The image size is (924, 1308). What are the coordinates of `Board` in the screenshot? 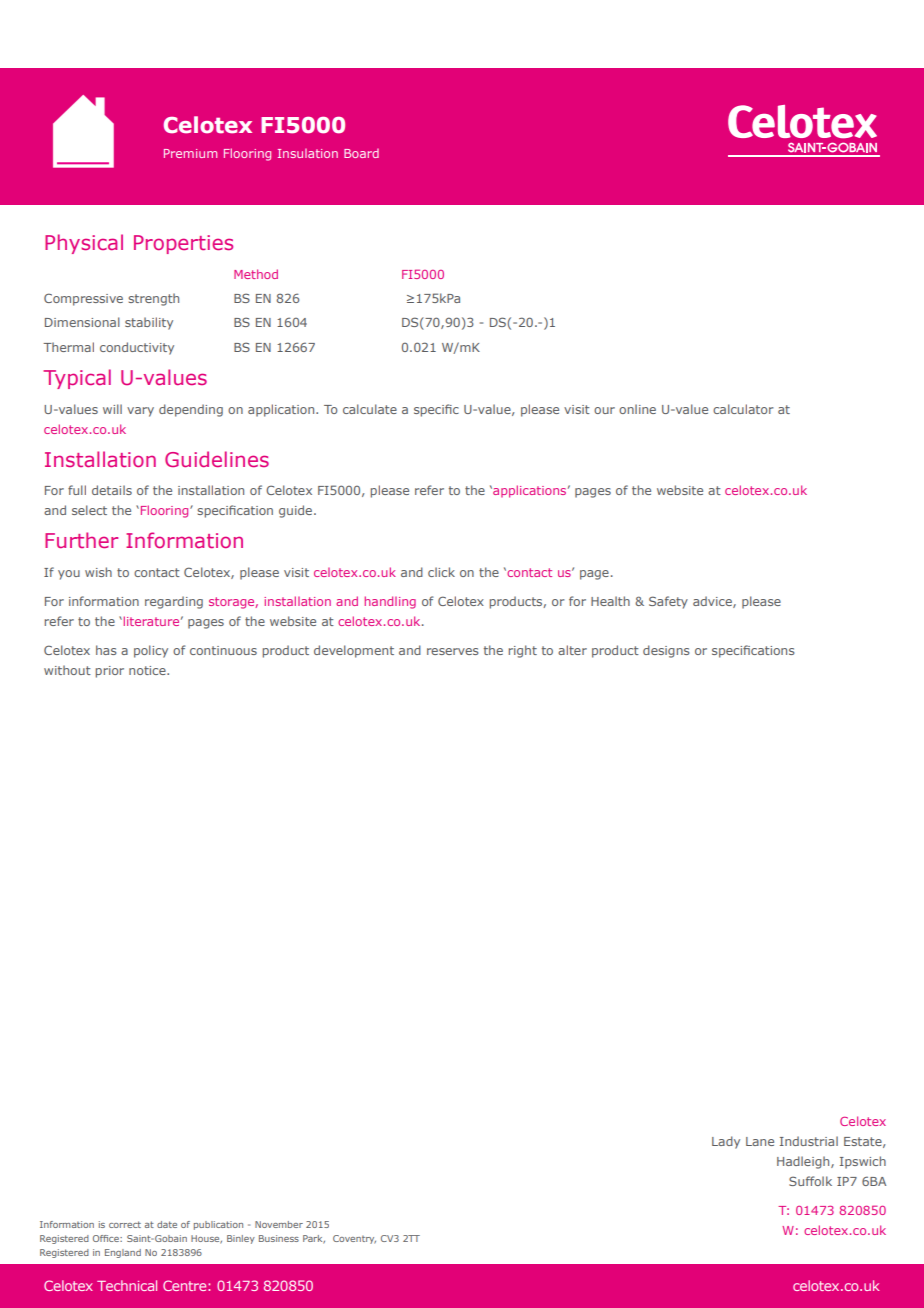 It's located at (361, 153).
